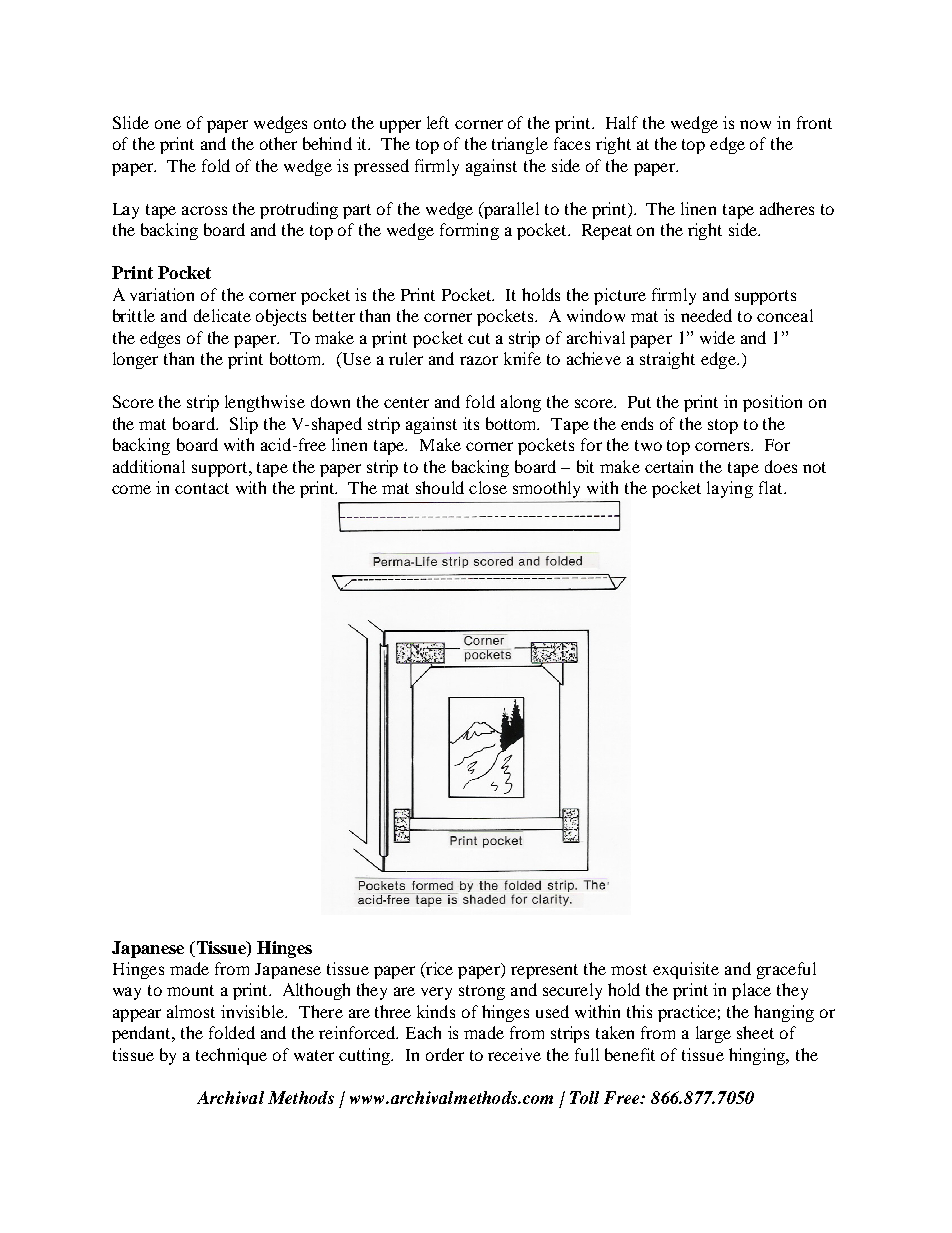  What do you see at coordinates (202, 488) in the screenshot?
I see `contact` at bounding box center [202, 488].
